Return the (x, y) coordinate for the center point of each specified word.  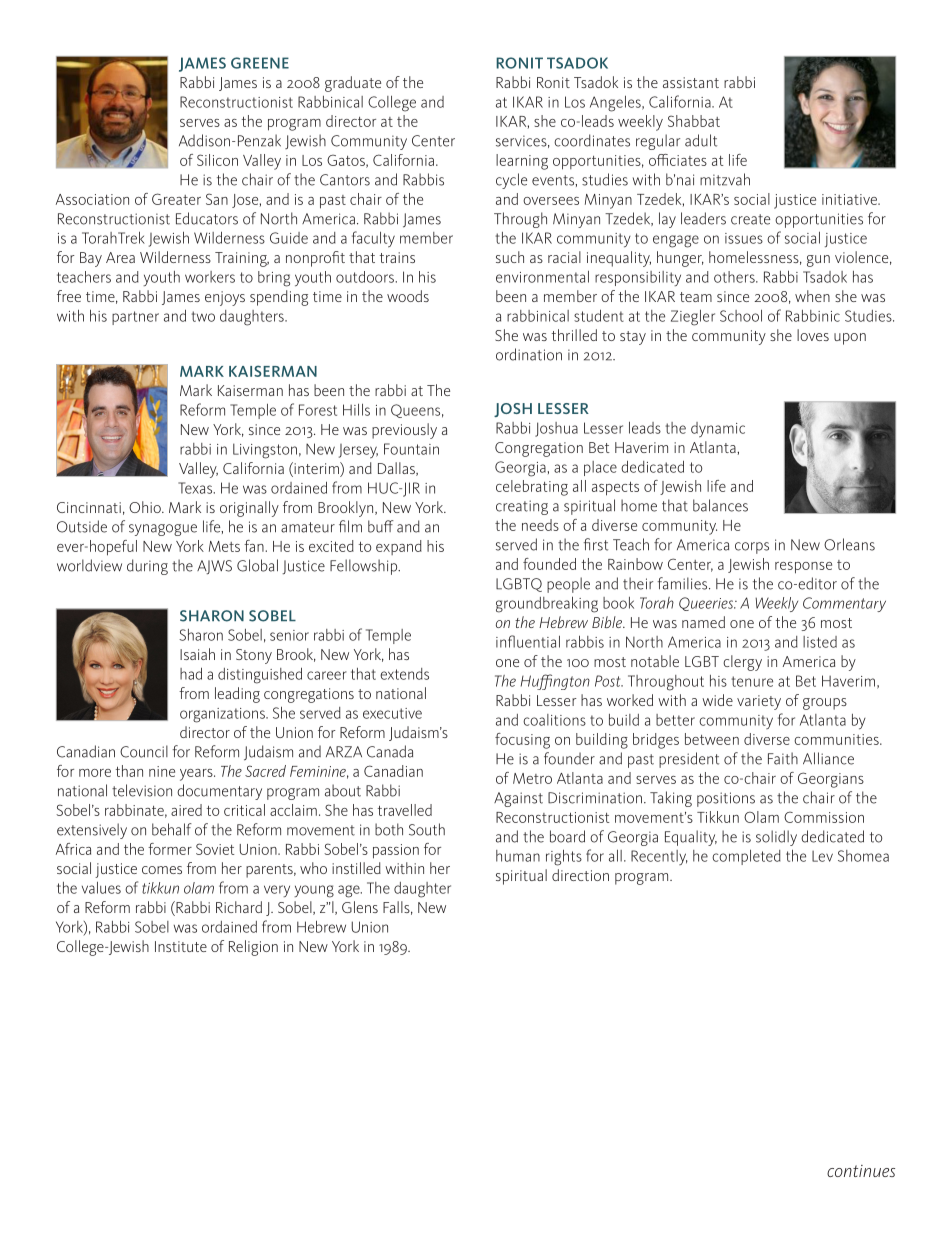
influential (528, 641)
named (703, 622)
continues (861, 1171)
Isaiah (197, 654)
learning (522, 162)
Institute (181, 946)
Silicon (217, 160)
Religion (253, 948)
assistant (691, 82)
